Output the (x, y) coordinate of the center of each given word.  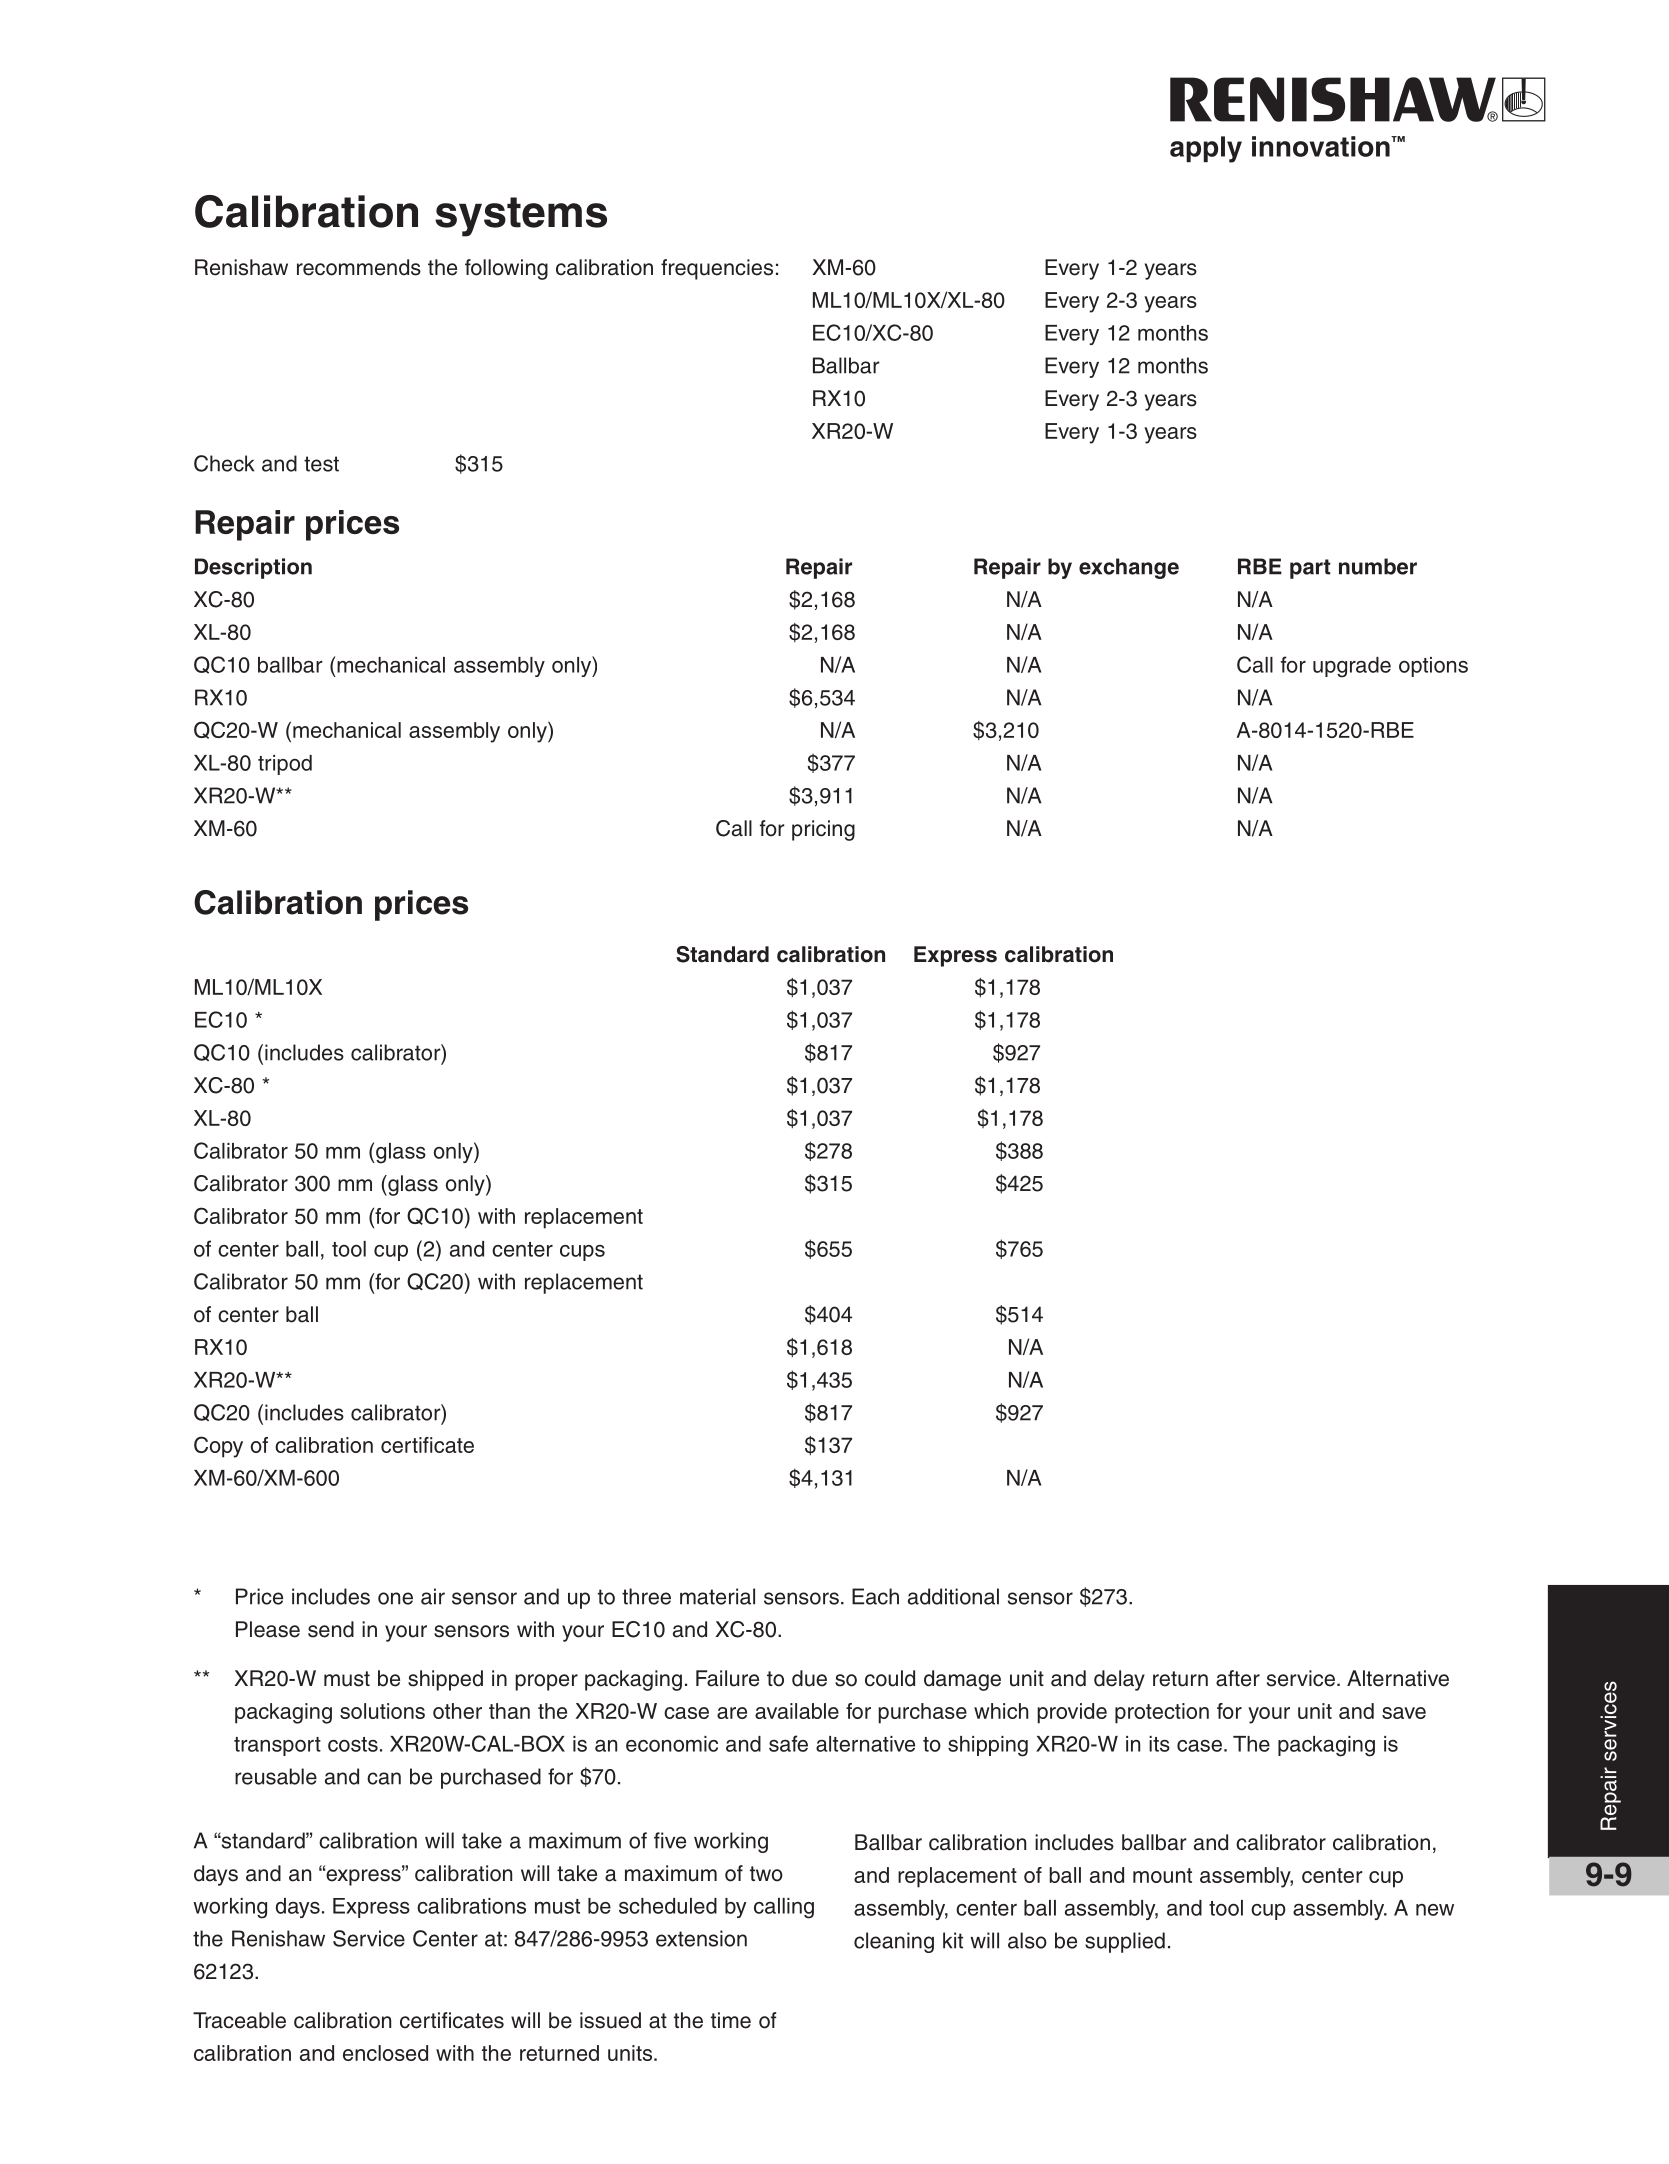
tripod (285, 765)
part (1310, 569)
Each (875, 1596)
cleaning (894, 1942)
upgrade (1352, 667)
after (1238, 1678)
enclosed (385, 2053)
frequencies (717, 269)
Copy (218, 1447)
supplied (1125, 1942)
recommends (359, 267)
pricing (823, 830)
